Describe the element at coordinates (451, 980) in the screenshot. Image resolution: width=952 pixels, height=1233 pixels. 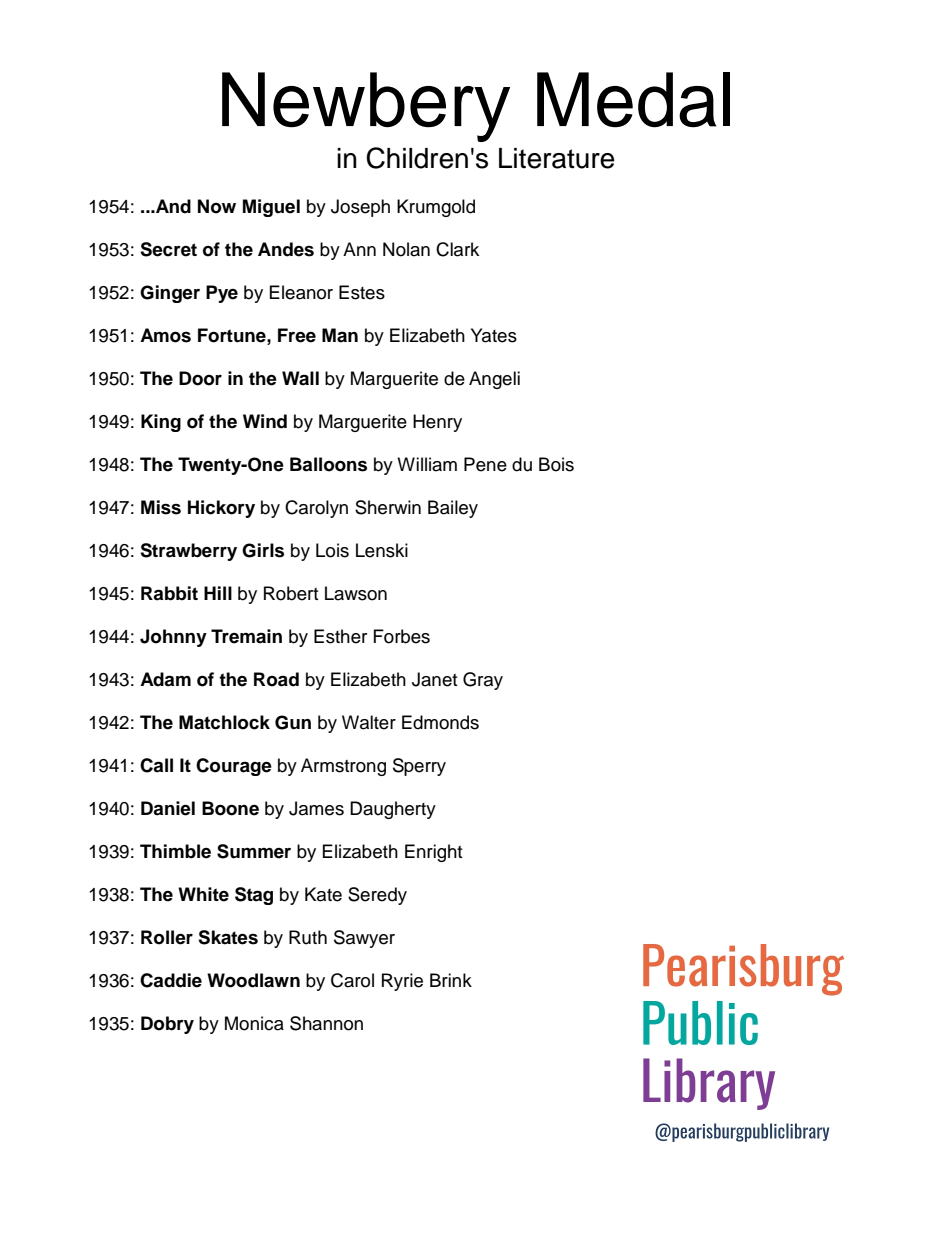
I see `Brink` at that location.
